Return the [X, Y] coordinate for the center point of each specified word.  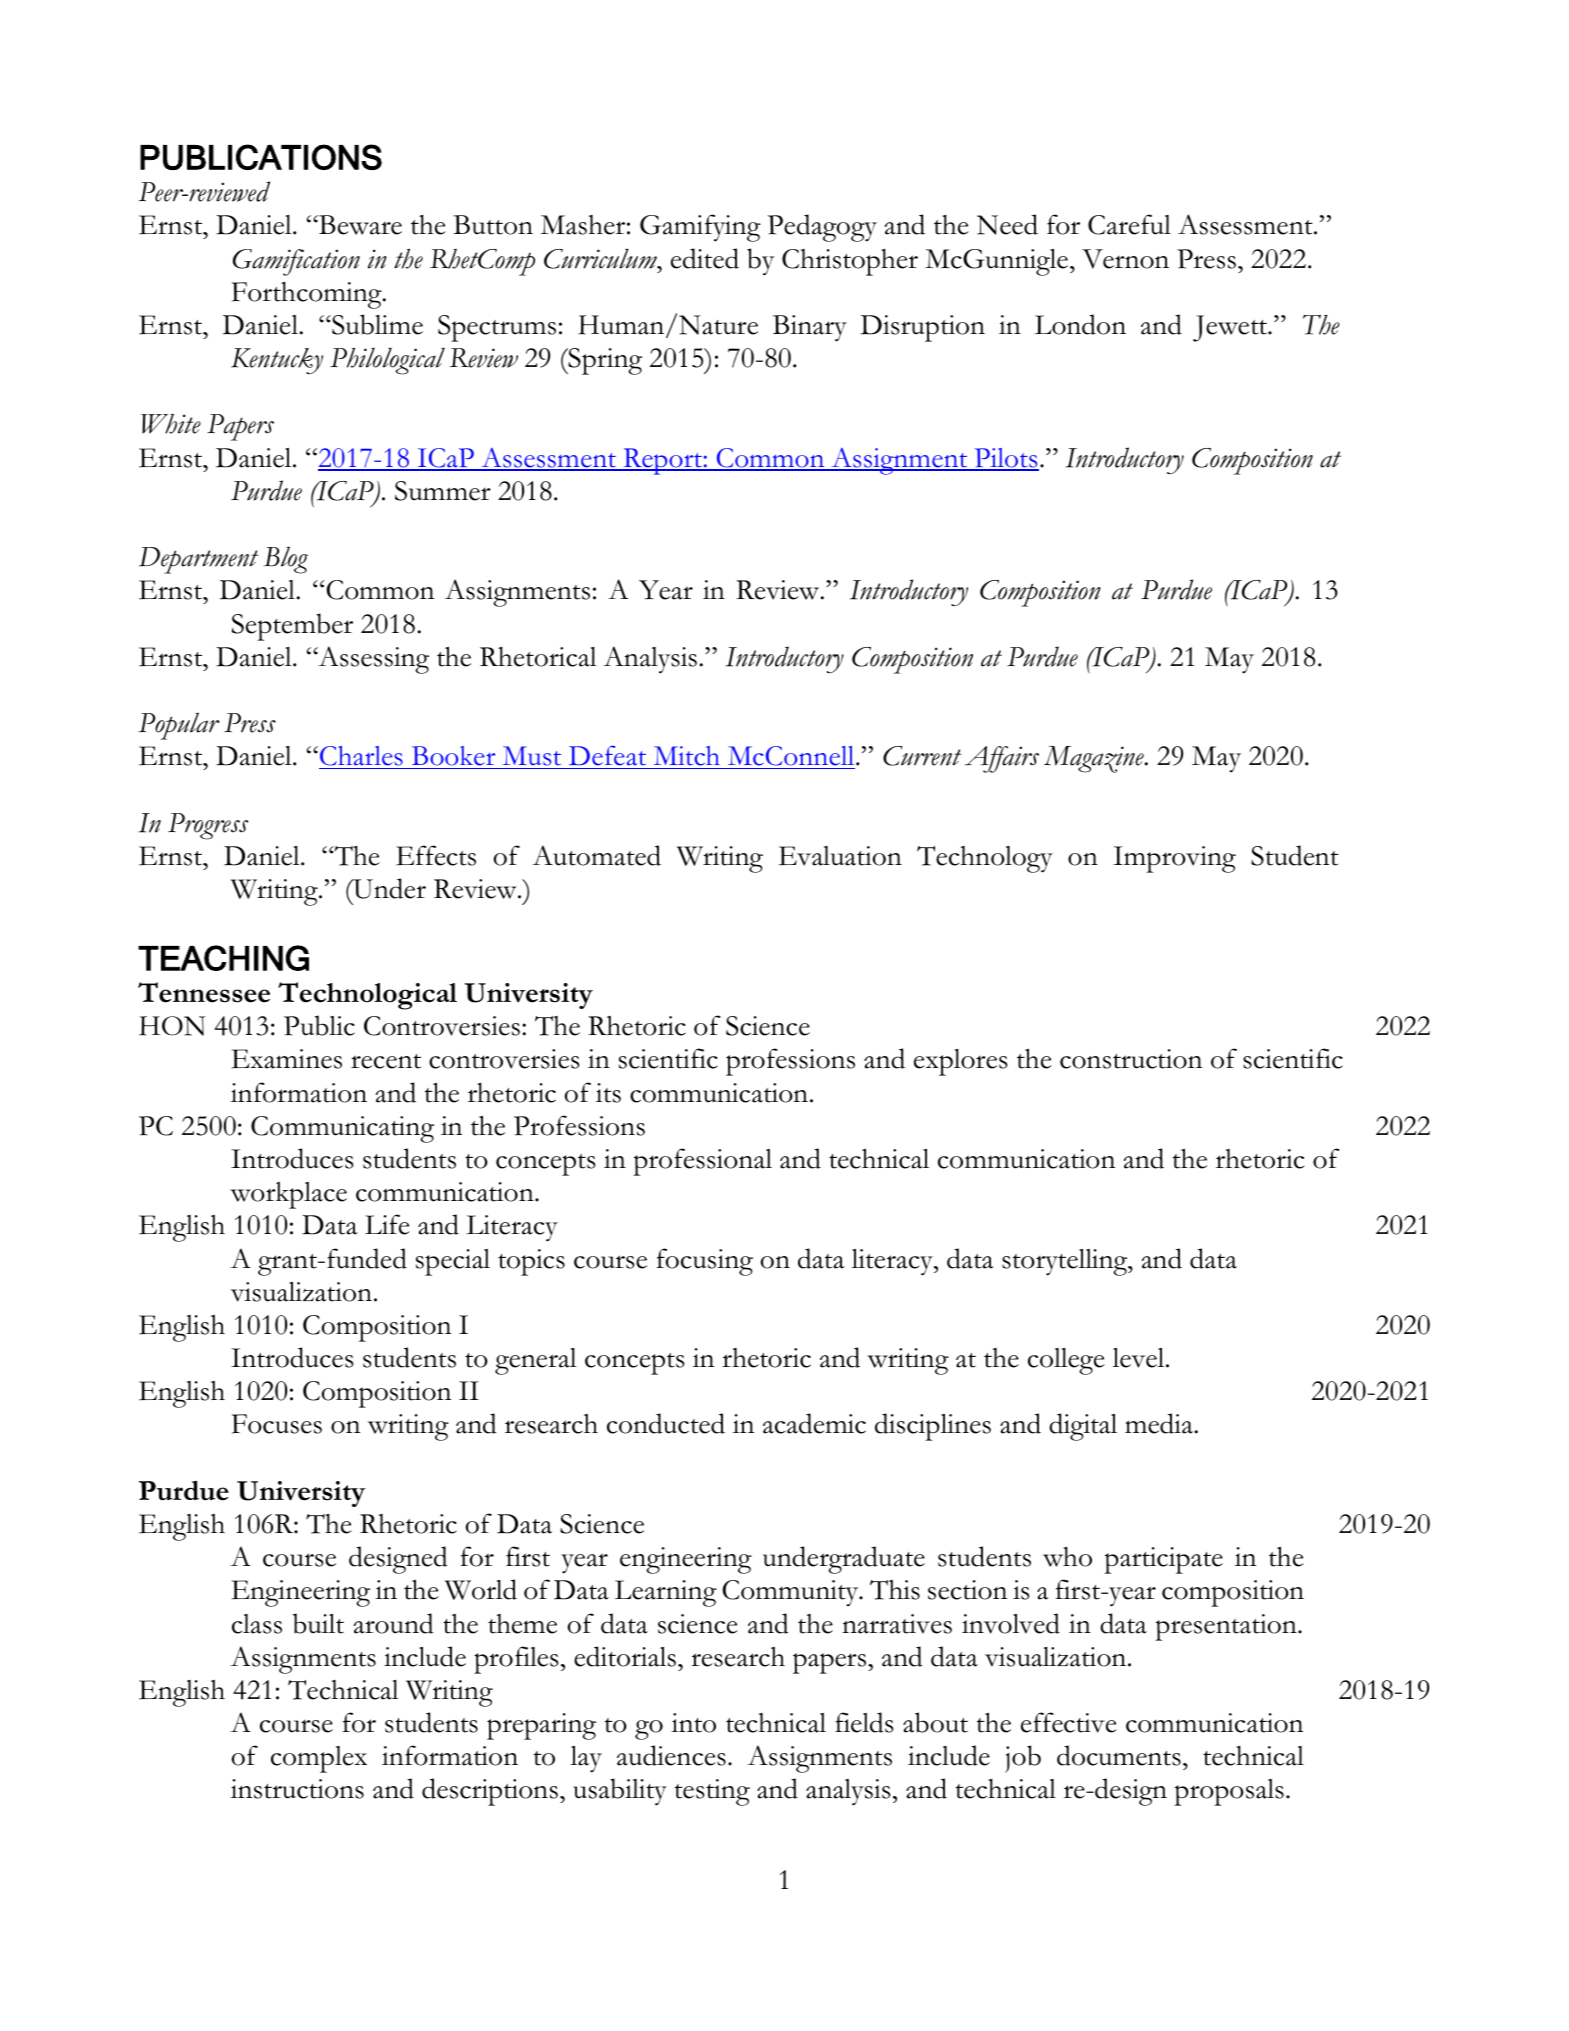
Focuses [277, 1424]
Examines [286, 1059]
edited [705, 258]
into [693, 1723]
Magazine [1095, 759]
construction [1131, 1059]
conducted [666, 1423]
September [292, 627]
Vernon [1125, 259]
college [1066, 1361]
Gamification [296, 262]
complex [319, 1759]
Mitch [687, 757]
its [608, 1093]
